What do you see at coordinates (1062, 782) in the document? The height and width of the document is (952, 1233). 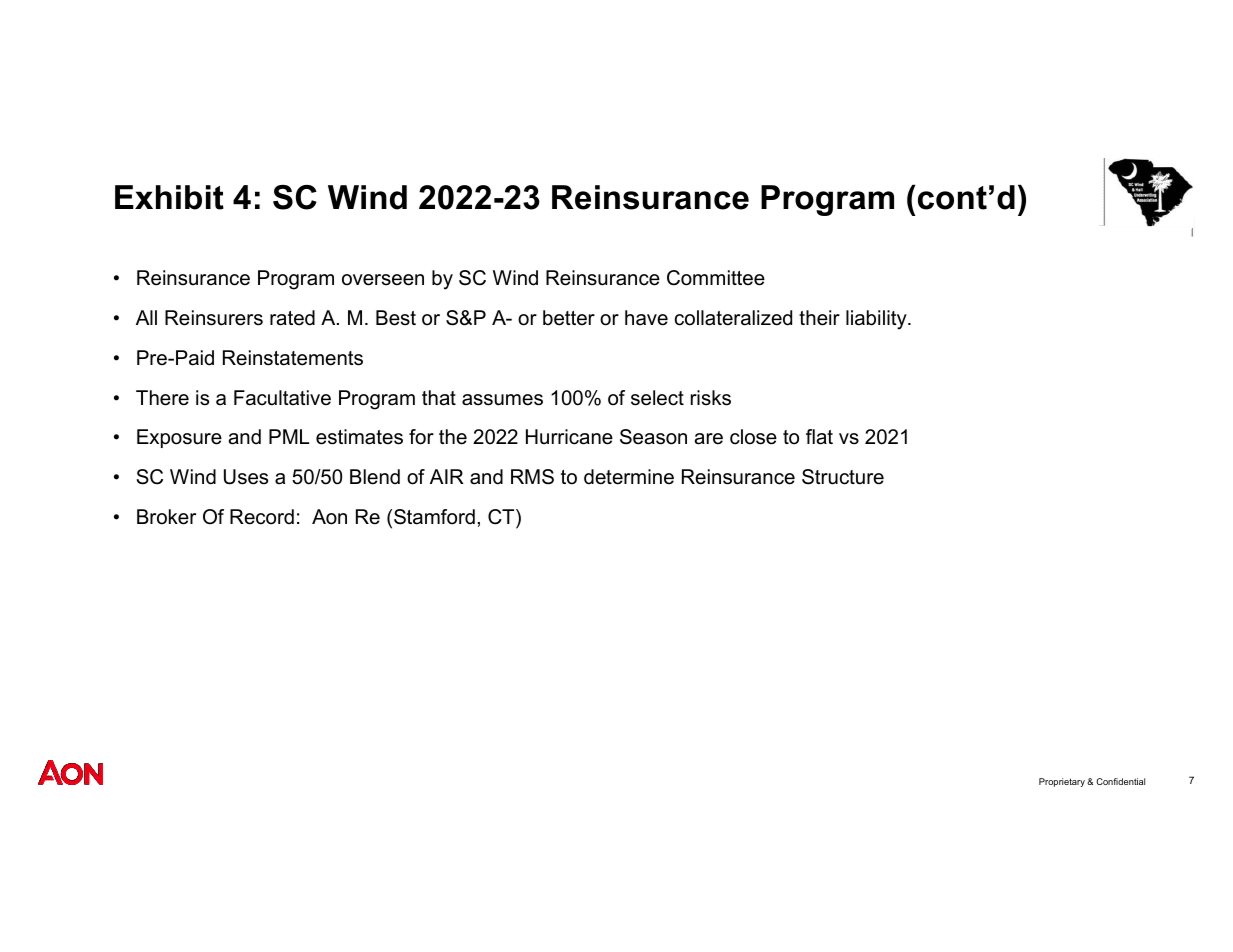 I see `Proprietary` at bounding box center [1062, 782].
